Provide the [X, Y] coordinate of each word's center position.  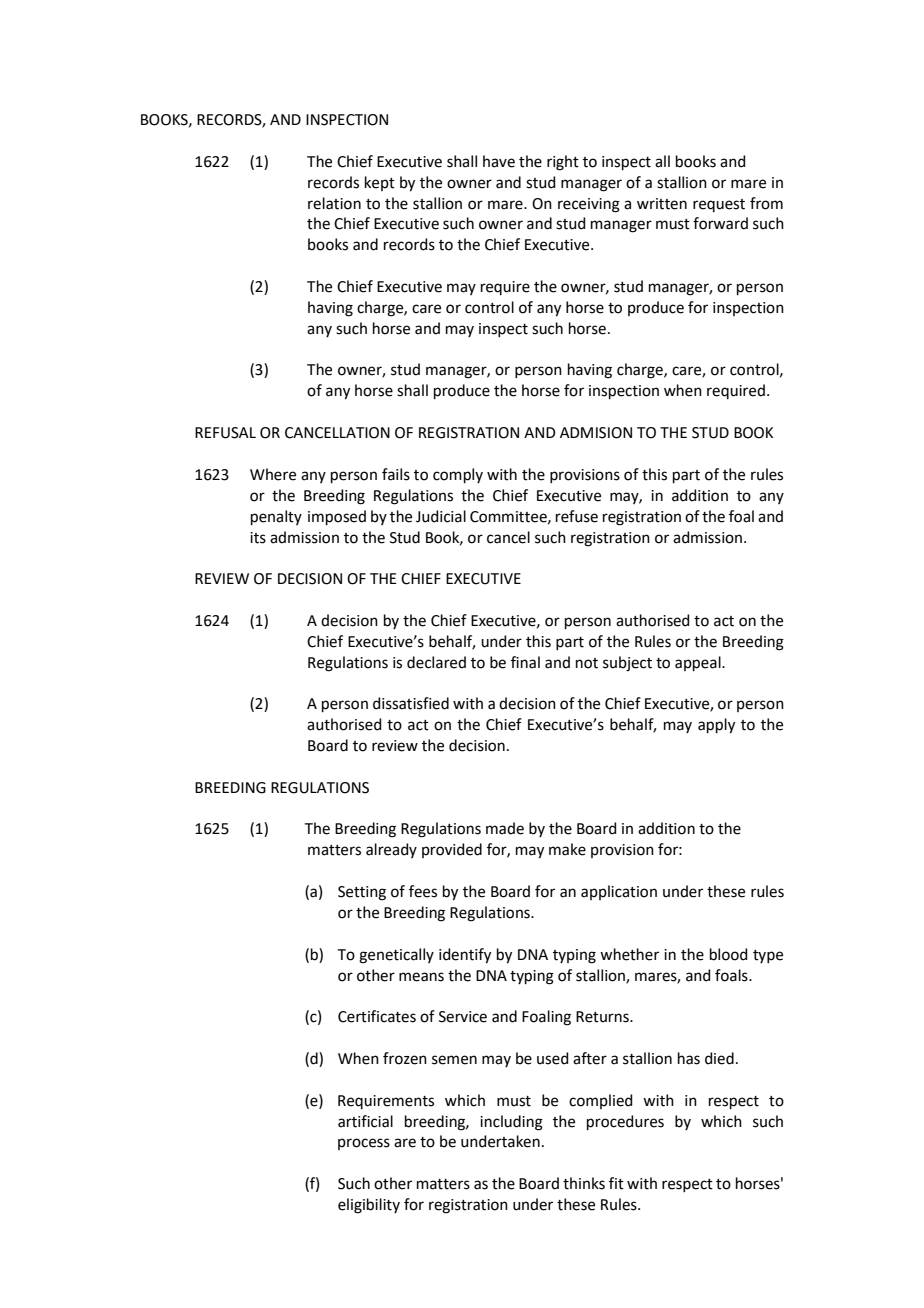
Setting [362, 893]
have [499, 161]
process [364, 1144]
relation [334, 203]
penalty [276, 517]
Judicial [441, 516]
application [619, 892]
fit [616, 1183]
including [511, 1123]
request [719, 205]
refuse [577, 516]
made [505, 828]
